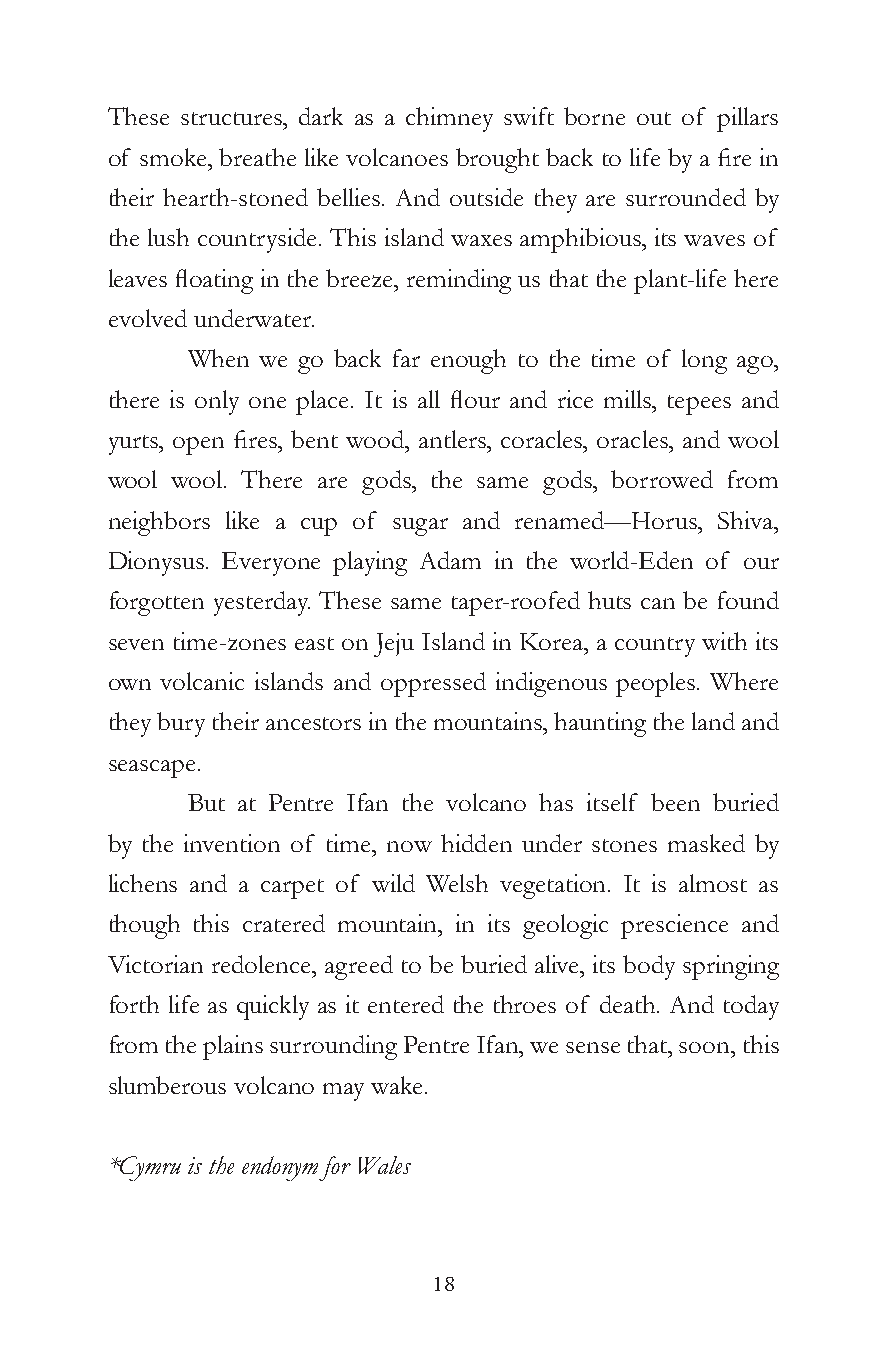 The width and height of the page is (887, 1372). I want to click on neighbors, so click(159, 523).
